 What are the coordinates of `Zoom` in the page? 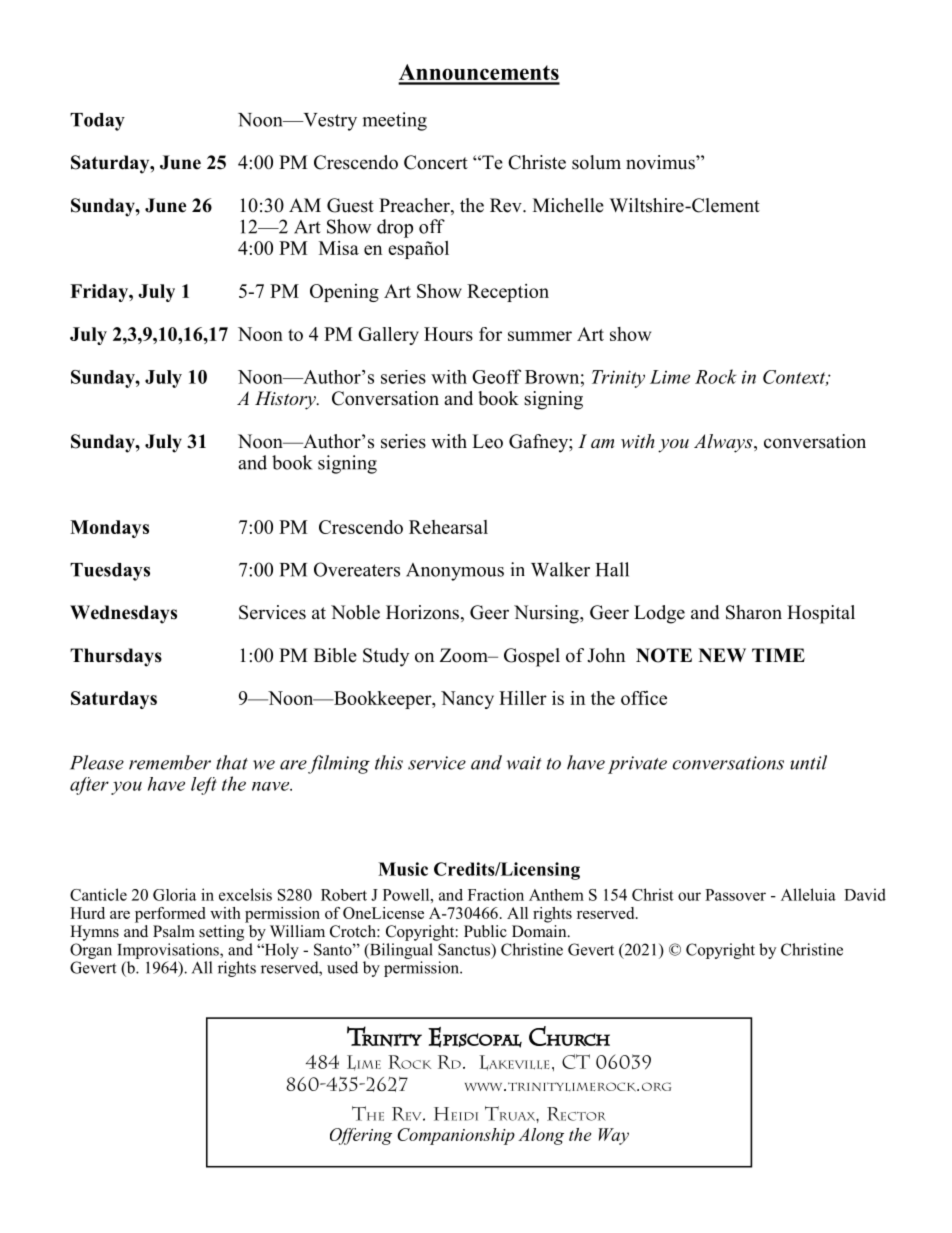 It's located at (465, 655).
